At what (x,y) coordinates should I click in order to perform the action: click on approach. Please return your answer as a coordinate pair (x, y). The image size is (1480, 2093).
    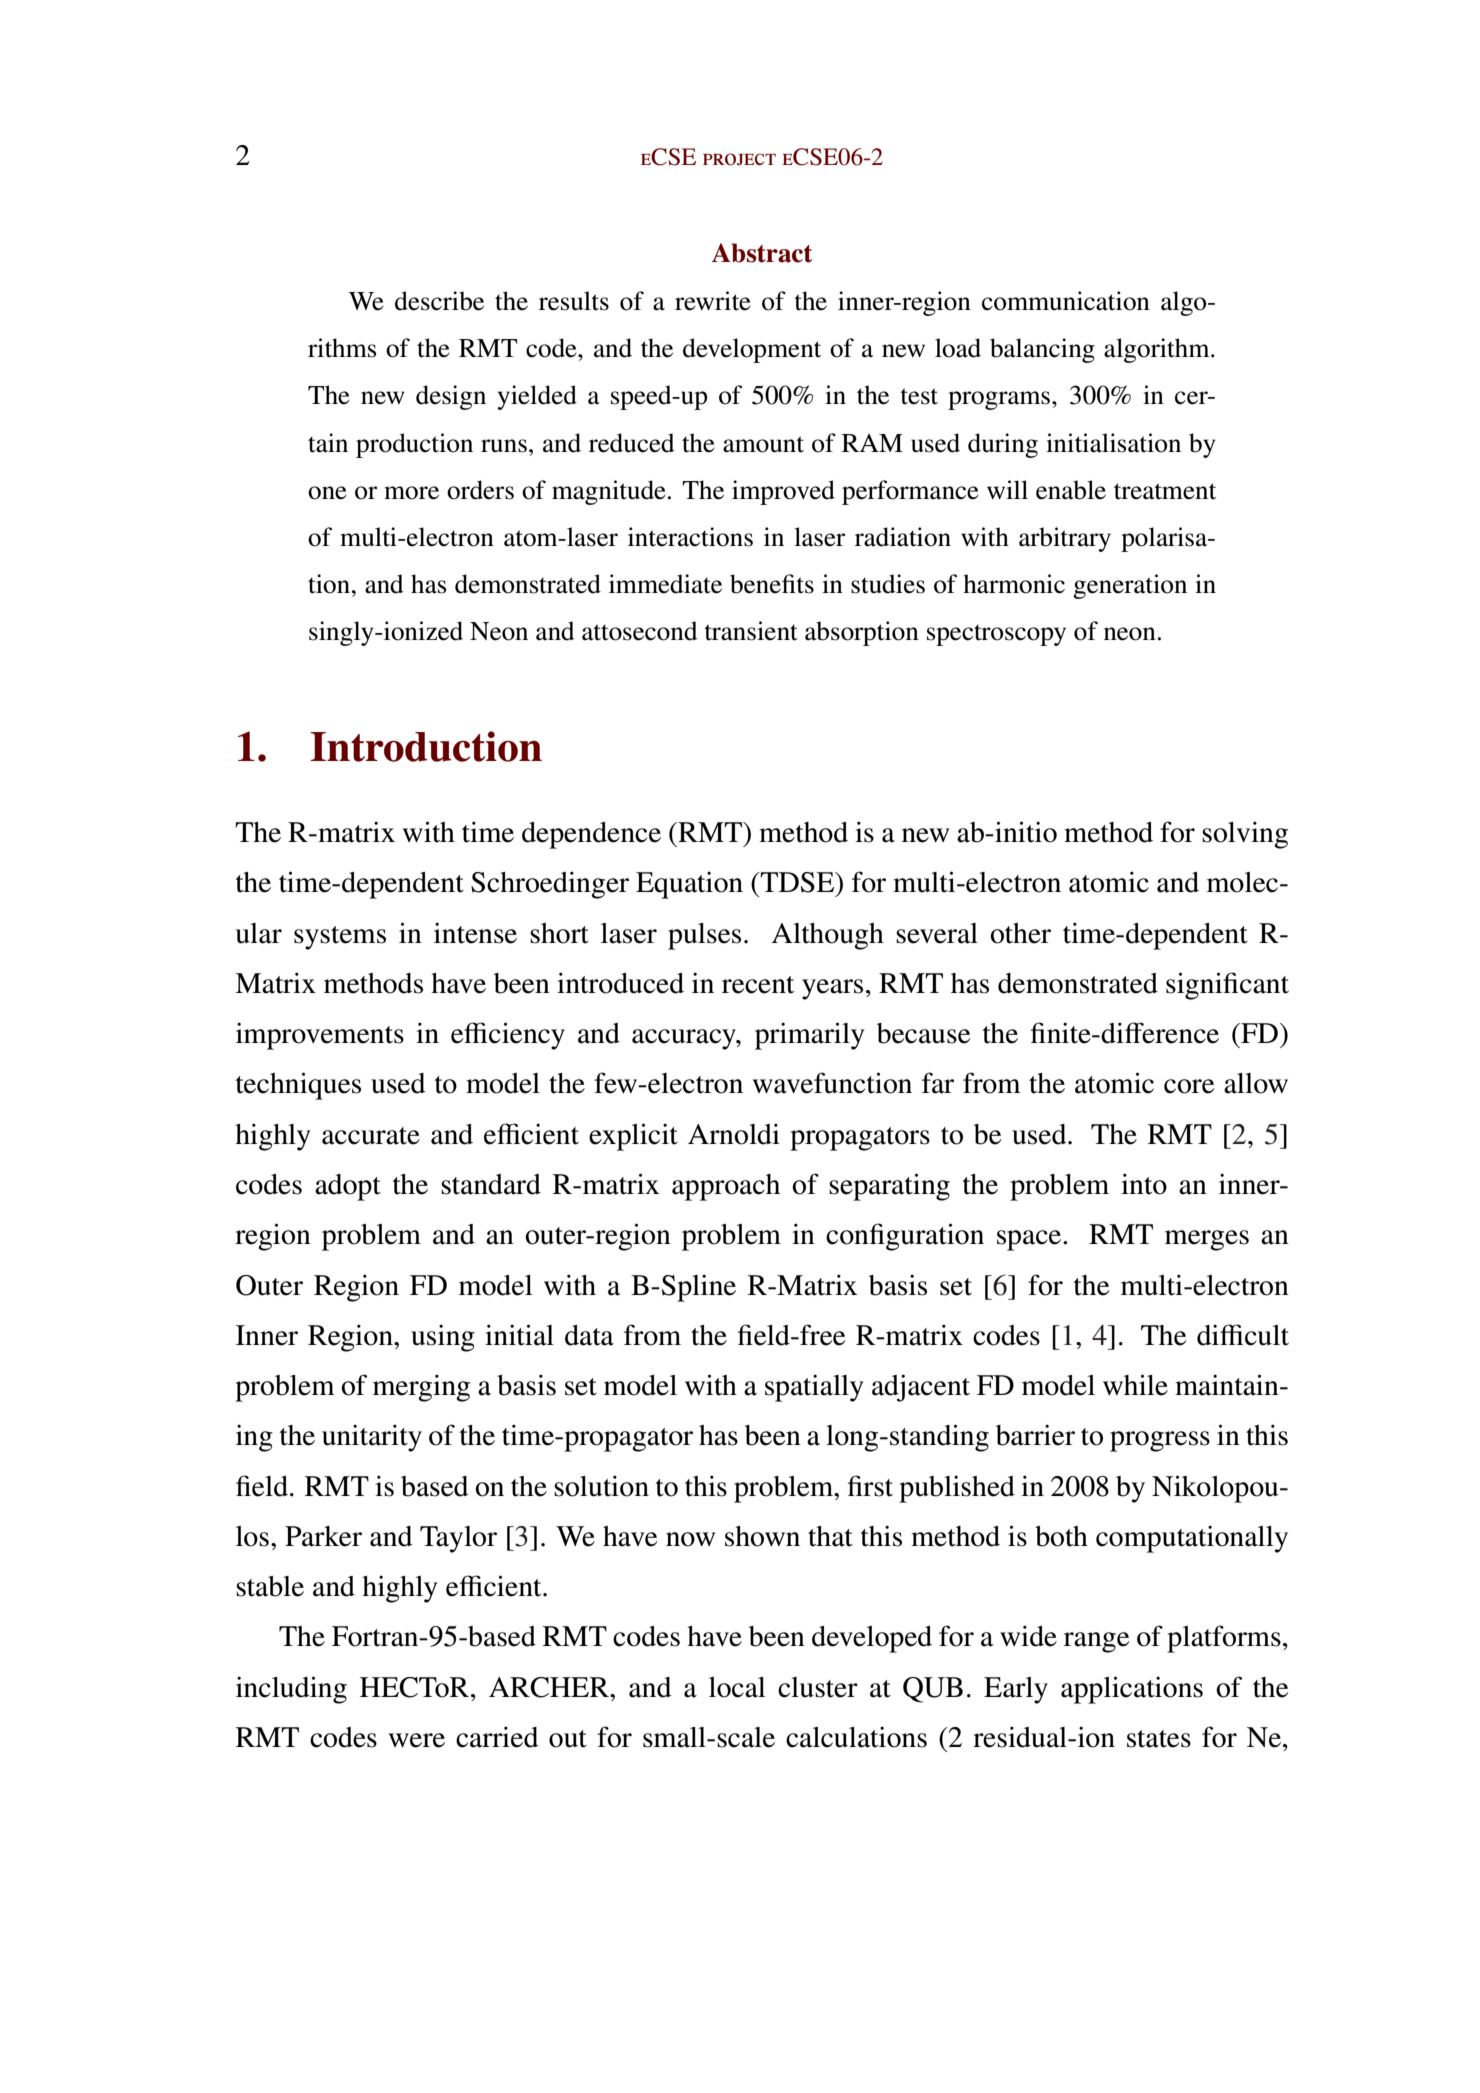
    Looking at the image, I should click on (726, 1187).
